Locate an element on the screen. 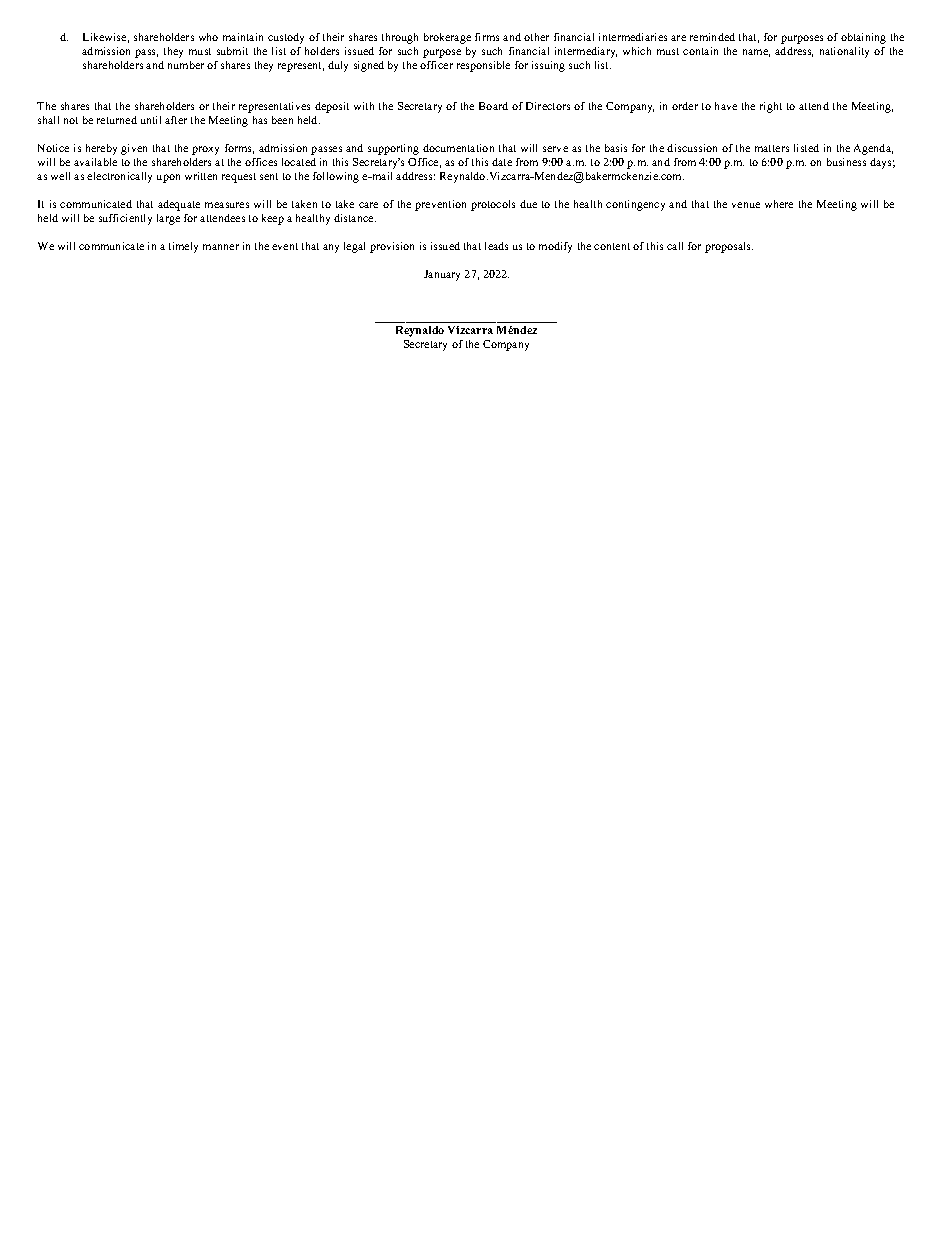  documentation is located at coordinates (458, 148).
